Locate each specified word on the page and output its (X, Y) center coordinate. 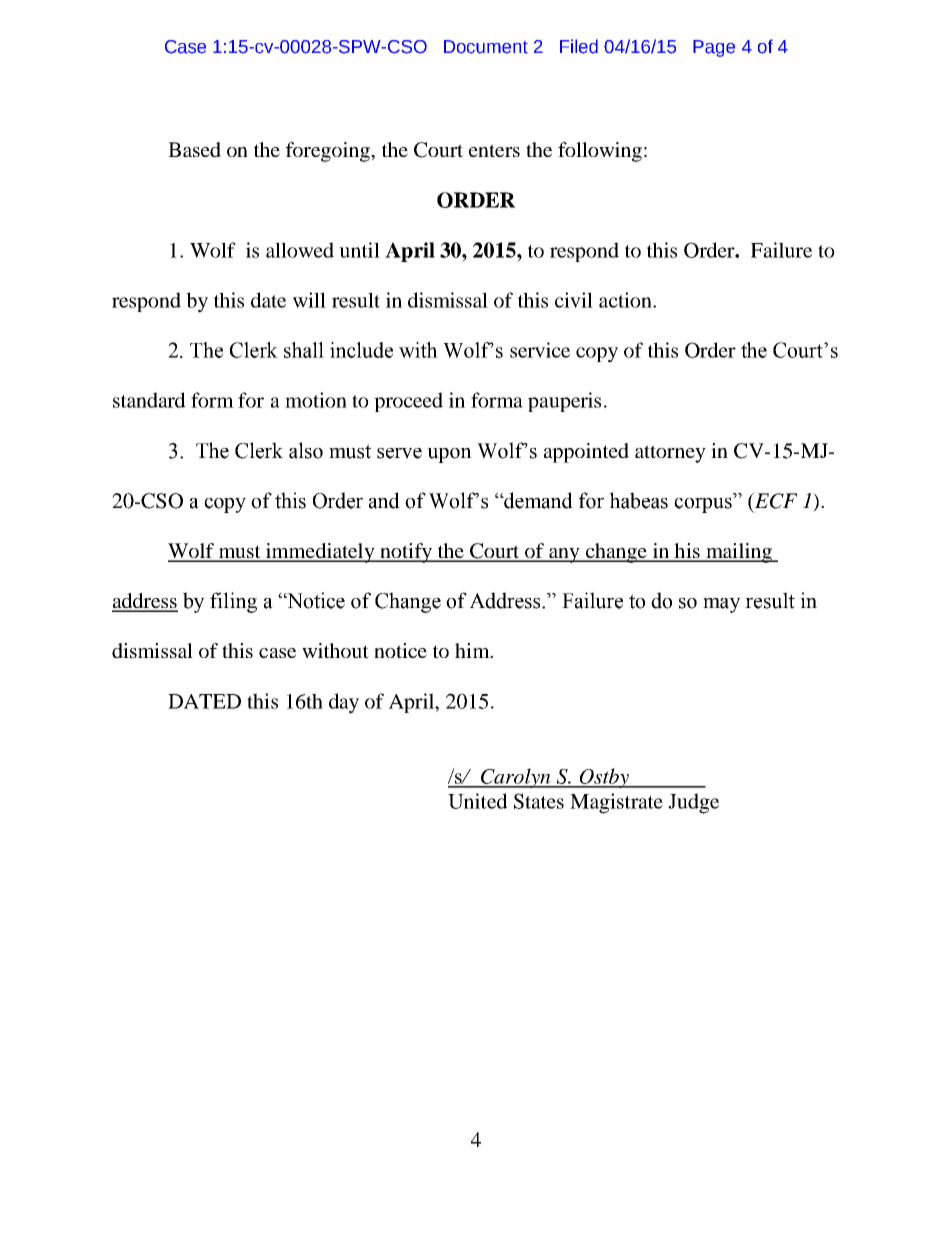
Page (714, 48)
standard (149, 400)
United (477, 801)
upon (449, 455)
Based (194, 149)
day (344, 703)
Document (486, 47)
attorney (670, 454)
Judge (693, 803)
